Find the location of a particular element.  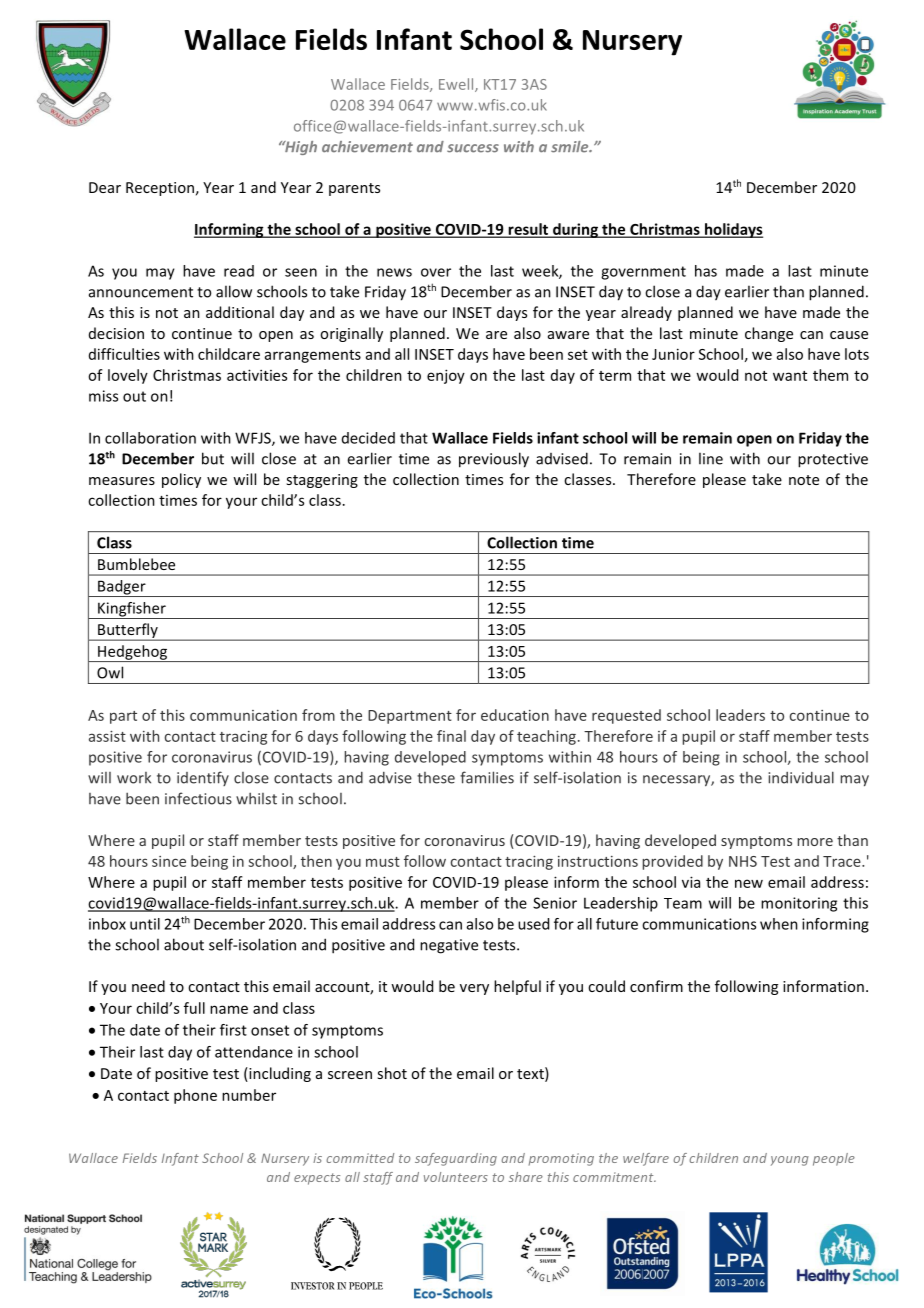

previously is located at coordinates (494, 460).
